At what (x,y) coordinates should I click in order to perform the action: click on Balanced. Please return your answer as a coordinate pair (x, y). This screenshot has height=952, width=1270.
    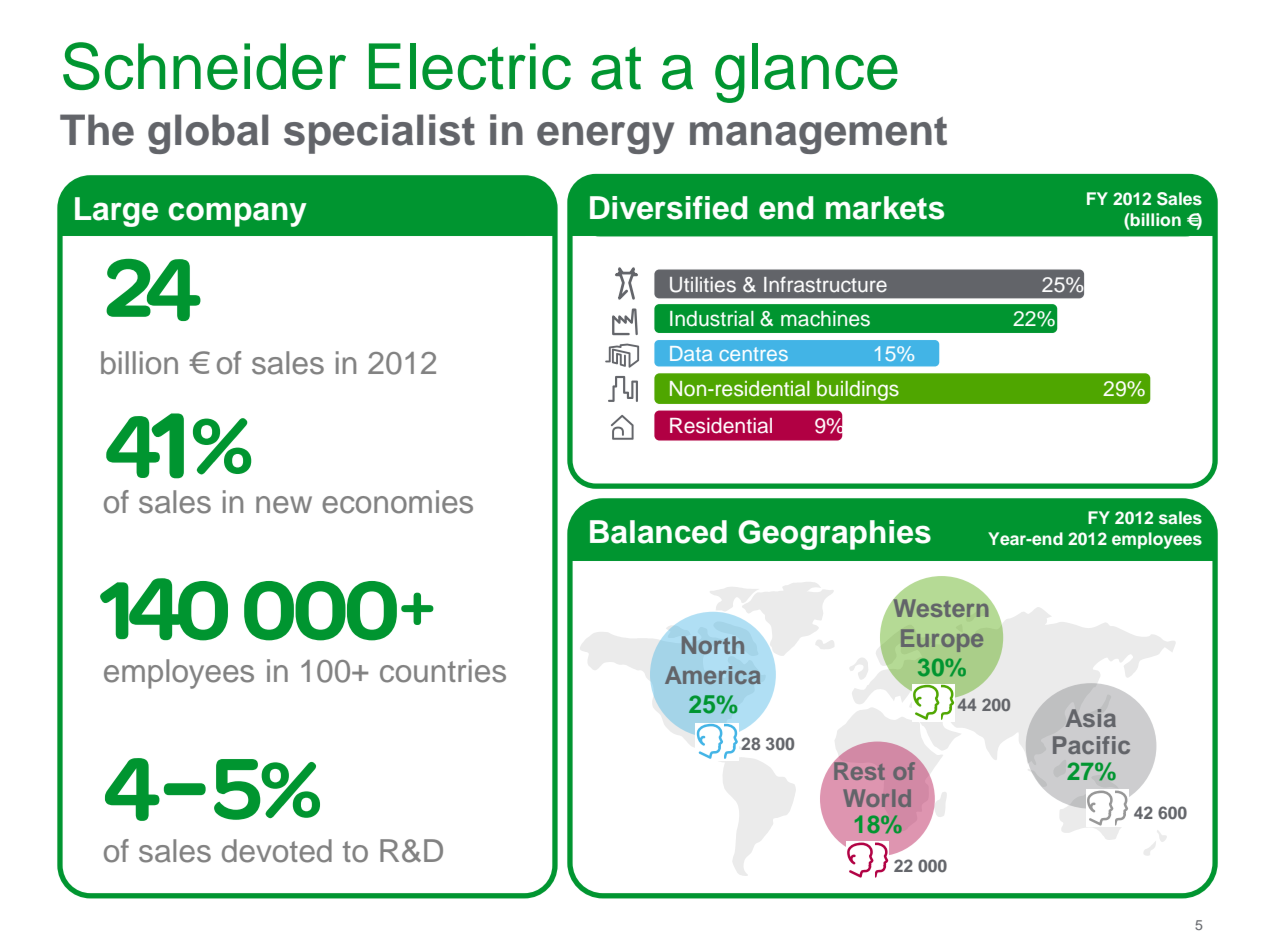
    Looking at the image, I should click on (658, 532).
